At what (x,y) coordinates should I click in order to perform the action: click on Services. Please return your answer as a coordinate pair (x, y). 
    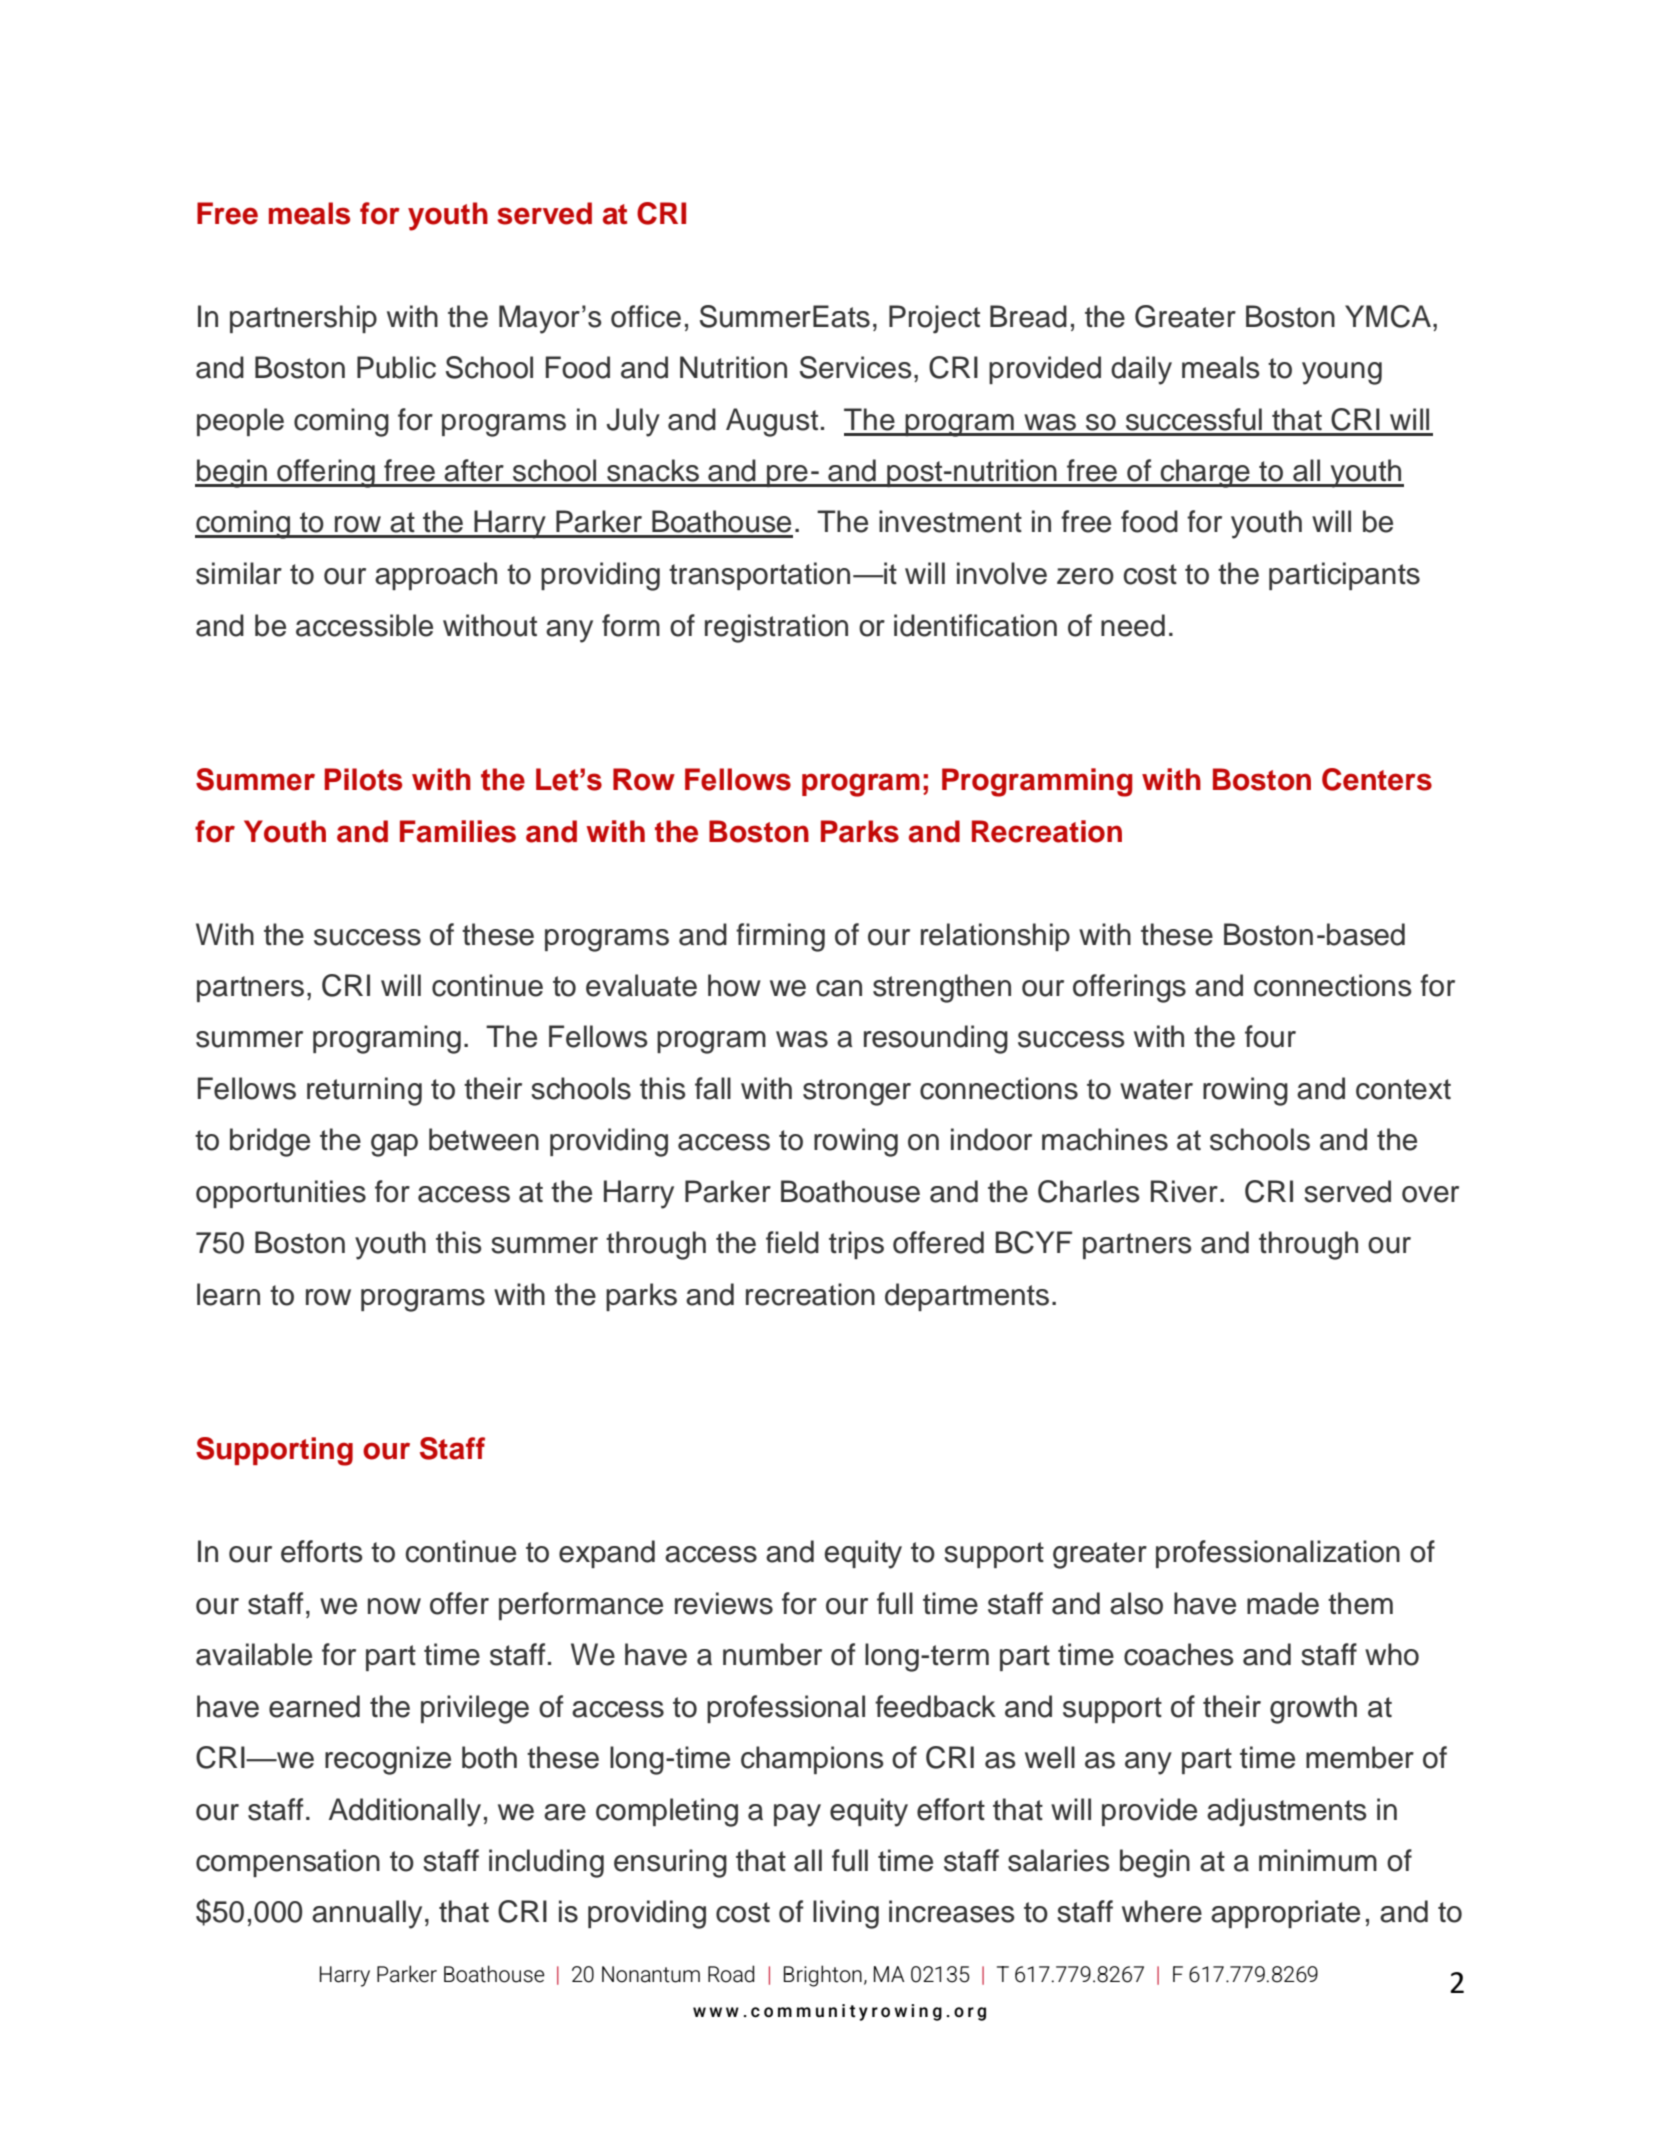
    Looking at the image, I should click on (856, 367).
